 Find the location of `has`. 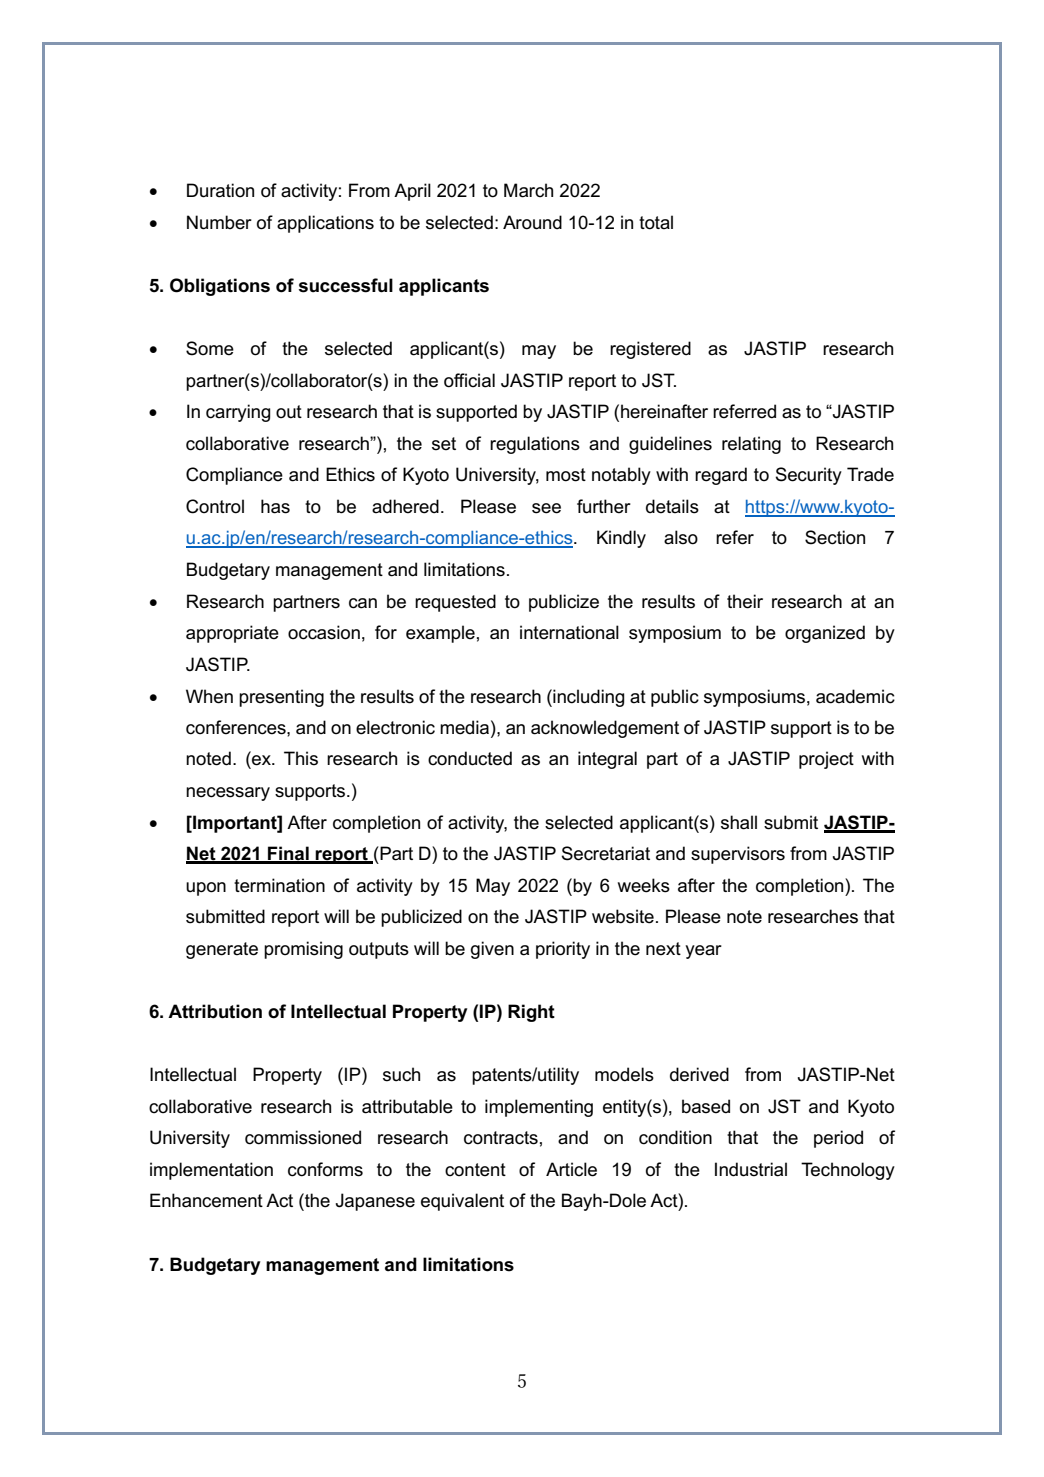

has is located at coordinates (275, 506).
